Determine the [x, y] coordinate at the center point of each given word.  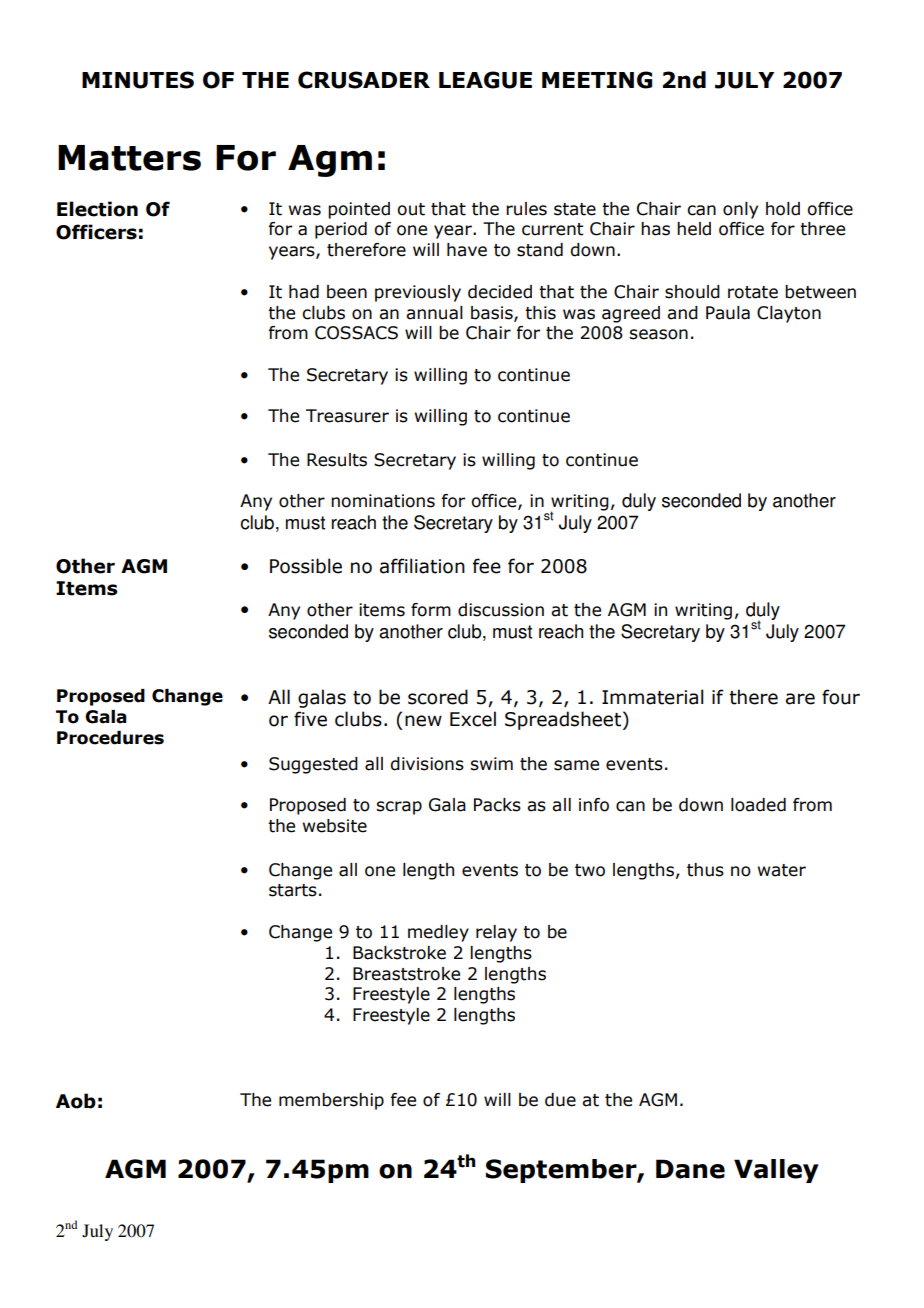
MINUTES [138, 80]
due [560, 1100]
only [740, 210]
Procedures [110, 738]
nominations [383, 501]
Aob [76, 1101]
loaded [758, 805]
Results [337, 460]
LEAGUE [485, 80]
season [658, 334]
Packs [497, 805]
